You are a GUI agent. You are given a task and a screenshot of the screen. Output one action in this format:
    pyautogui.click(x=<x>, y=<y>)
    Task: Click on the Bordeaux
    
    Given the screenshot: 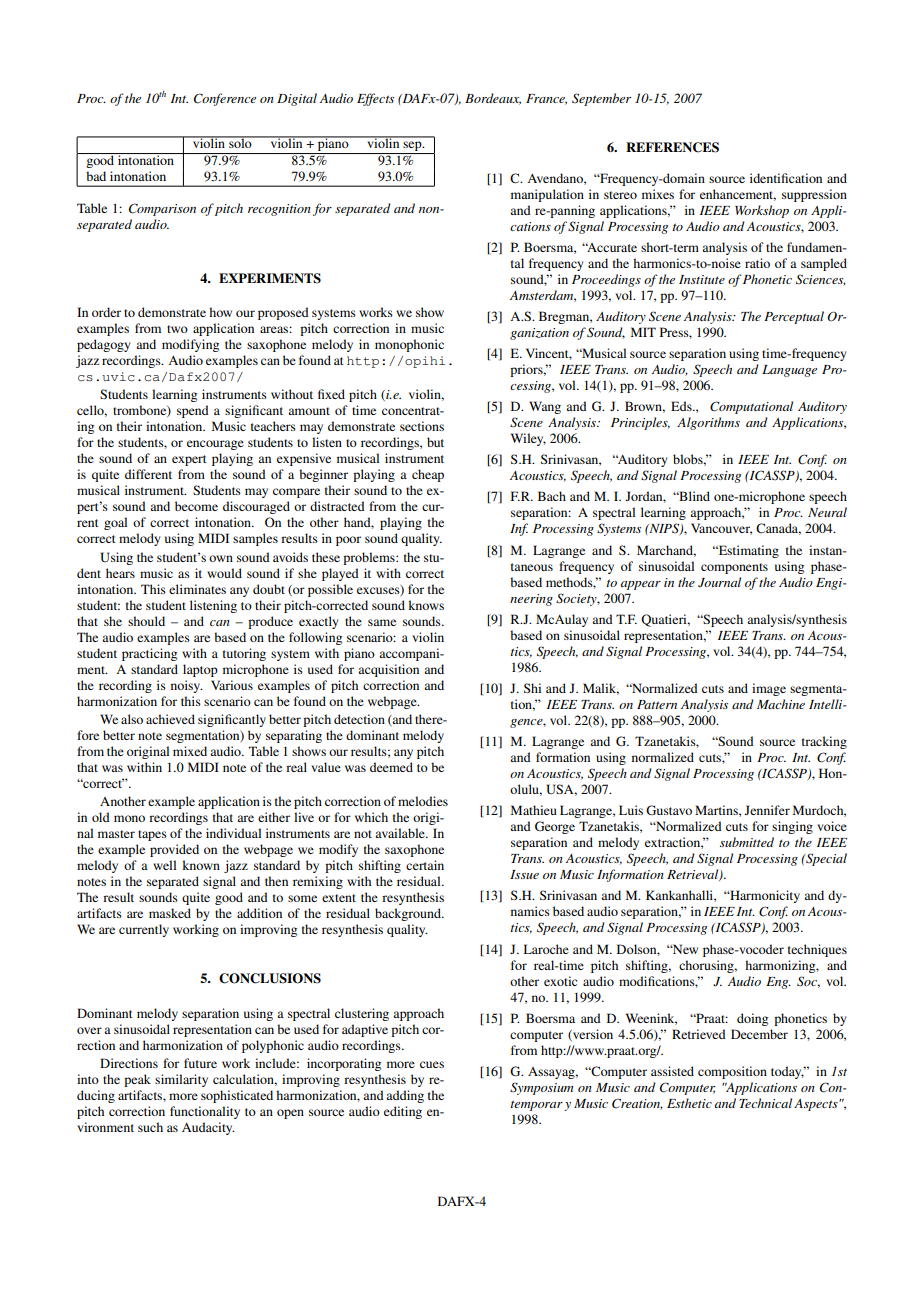 What is the action you would take?
    pyautogui.click(x=493, y=99)
